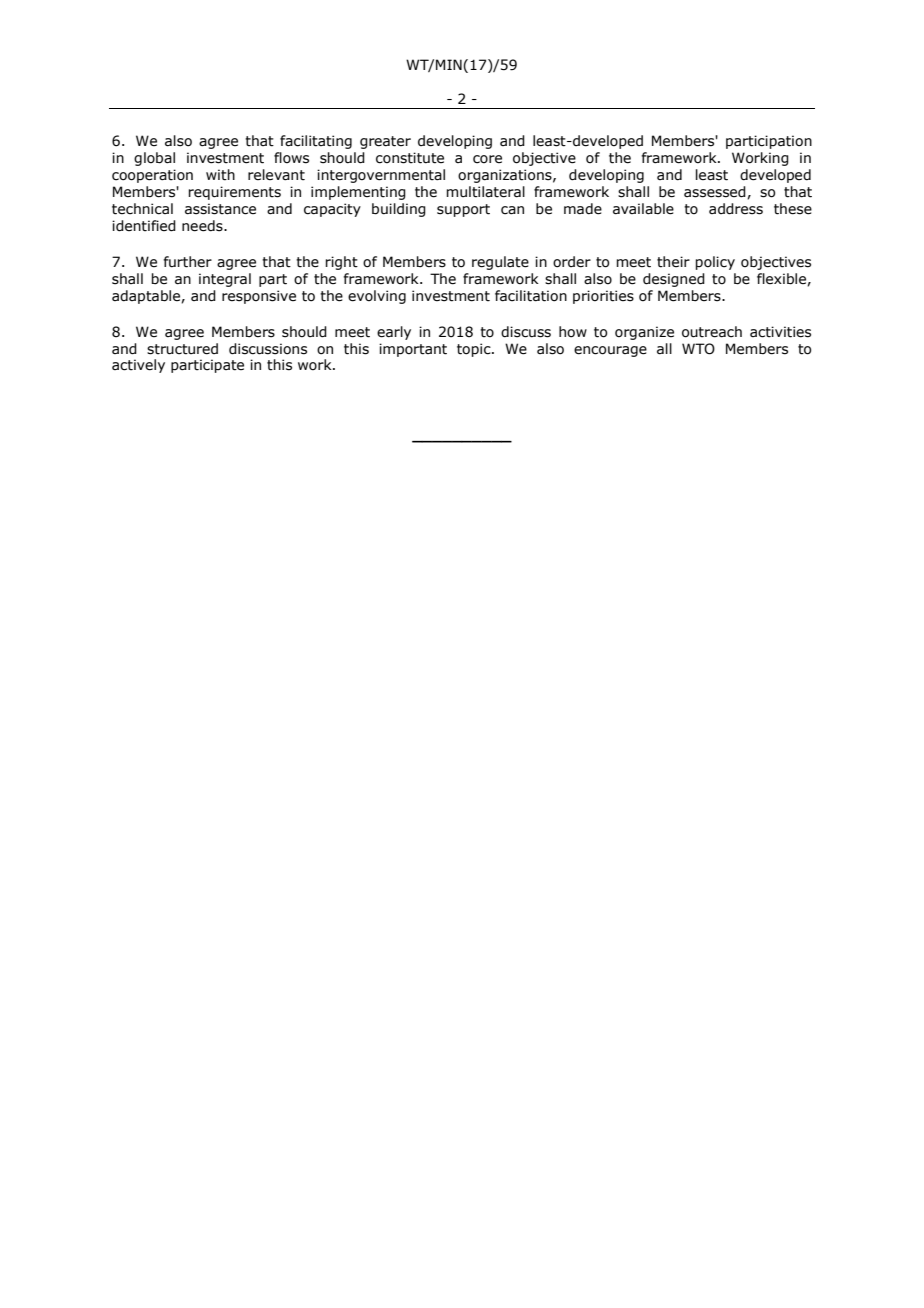  I want to click on integral, so click(225, 280).
